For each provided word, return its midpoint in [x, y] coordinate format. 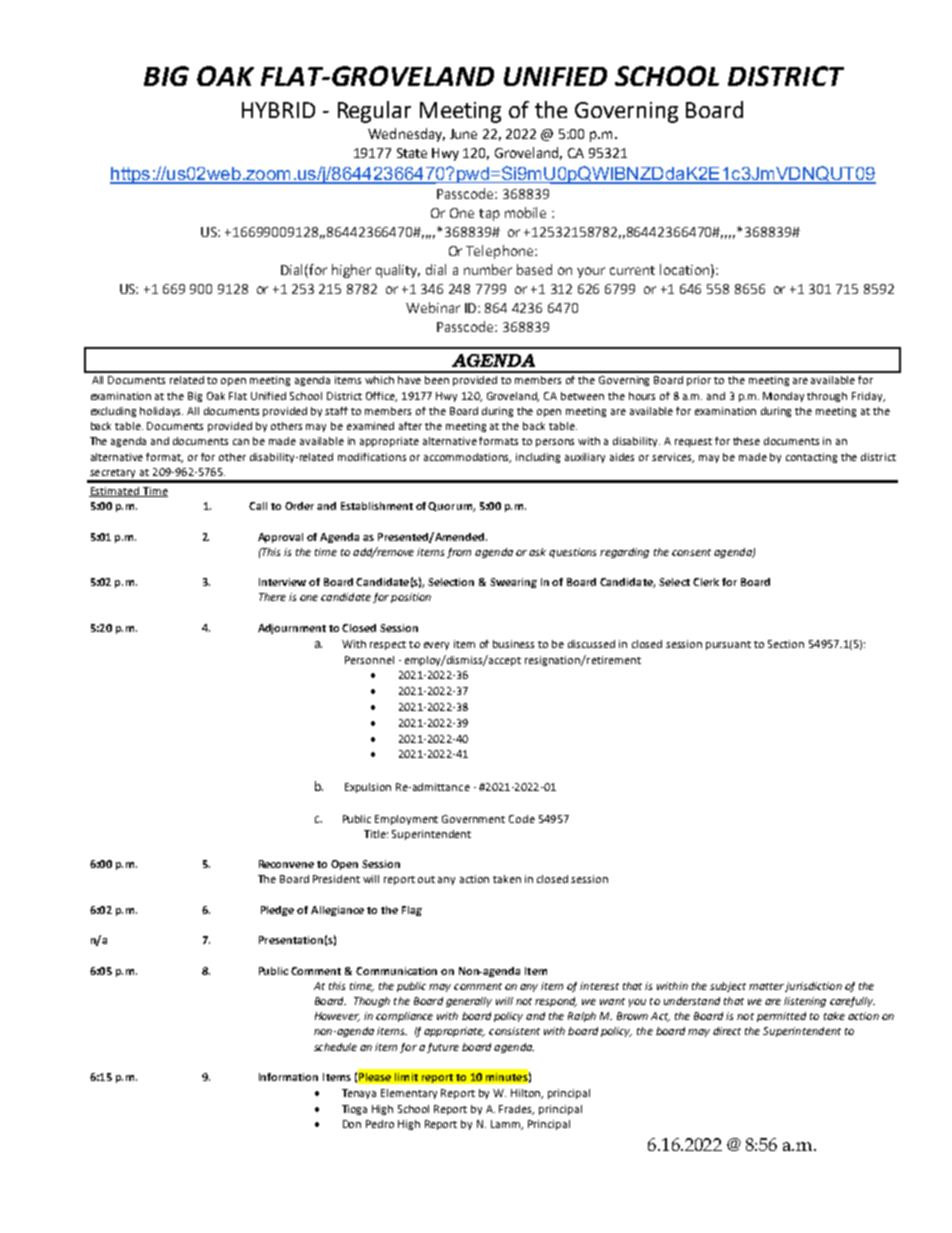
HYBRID [278, 110]
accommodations [467, 458]
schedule [335, 1047]
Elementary [409, 1094]
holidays [161, 412]
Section [786, 644]
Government [473, 819]
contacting [811, 458]
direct [727, 1031]
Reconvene [286, 864]
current [632, 270]
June [463, 134]
